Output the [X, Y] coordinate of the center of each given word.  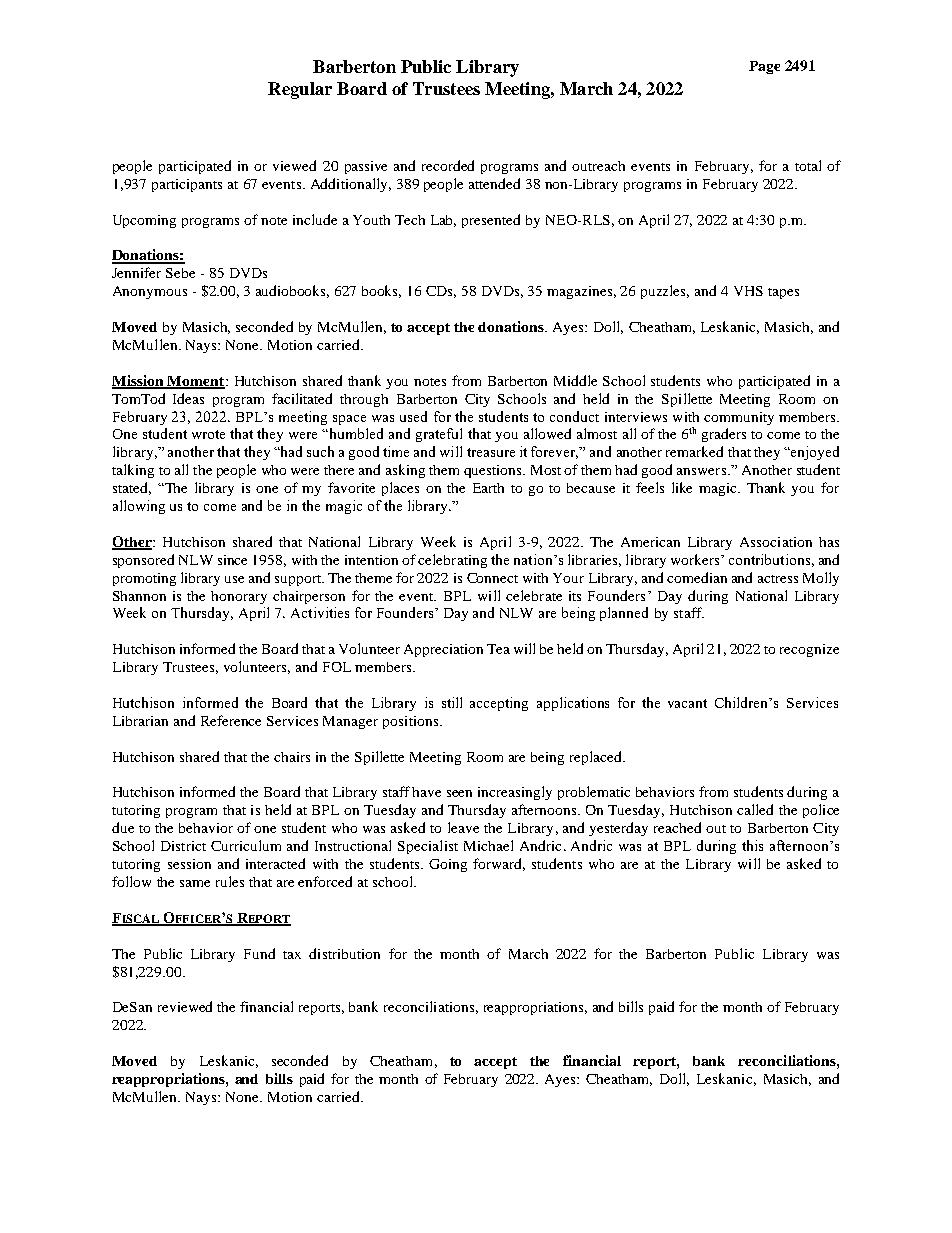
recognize [809, 650]
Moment [196, 382]
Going [448, 865]
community [739, 418]
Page [764, 67]
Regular [300, 90]
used [413, 416]
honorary [239, 597]
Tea [498, 649]
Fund [259, 953]
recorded [448, 165]
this [752, 845]
